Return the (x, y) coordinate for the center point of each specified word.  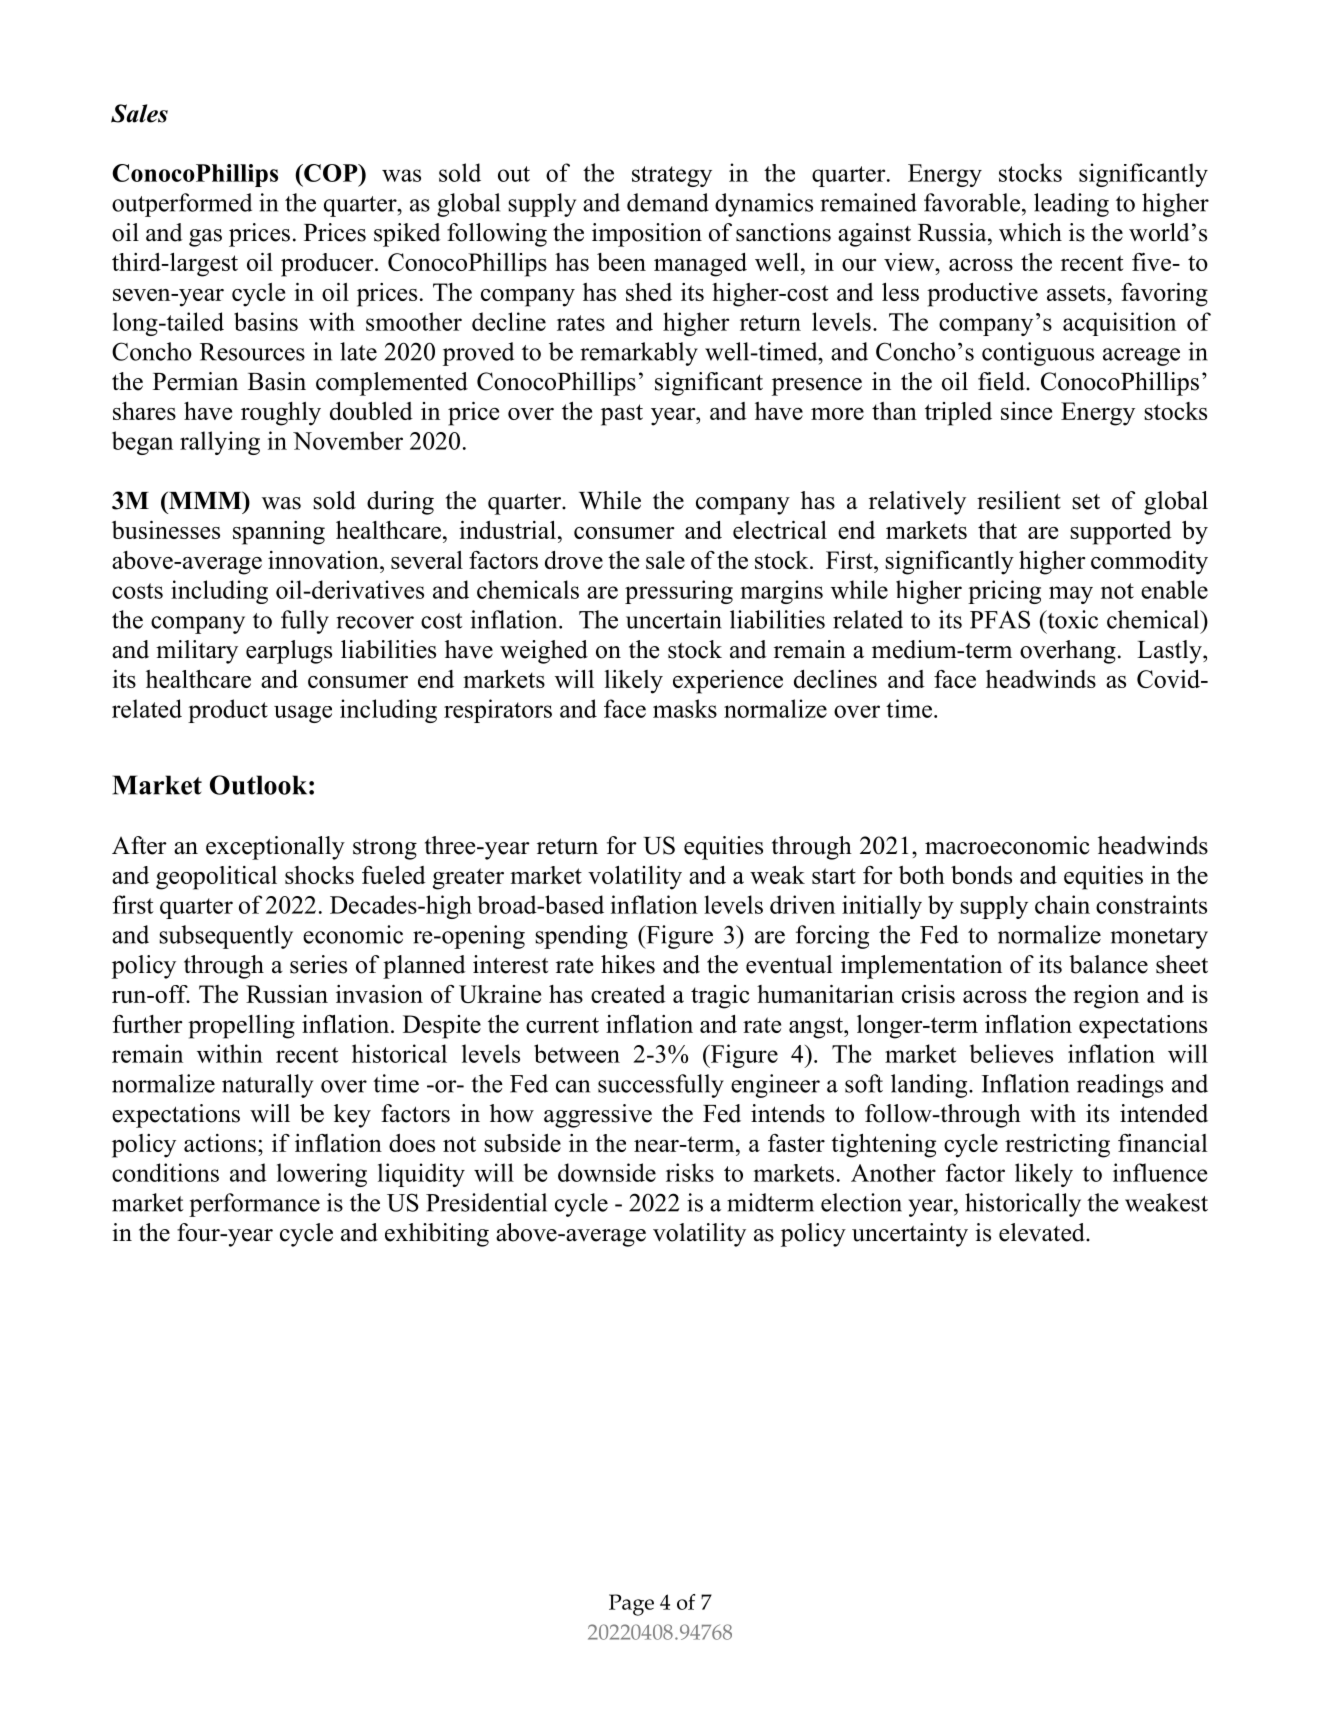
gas (205, 238)
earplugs (289, 652)
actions (220, 1143)
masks (685, 708)
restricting (1057, 1146)
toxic (1071, 619)
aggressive (598, 1116)
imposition (647, 235)
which (1030, 232)
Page (631, 1605)
